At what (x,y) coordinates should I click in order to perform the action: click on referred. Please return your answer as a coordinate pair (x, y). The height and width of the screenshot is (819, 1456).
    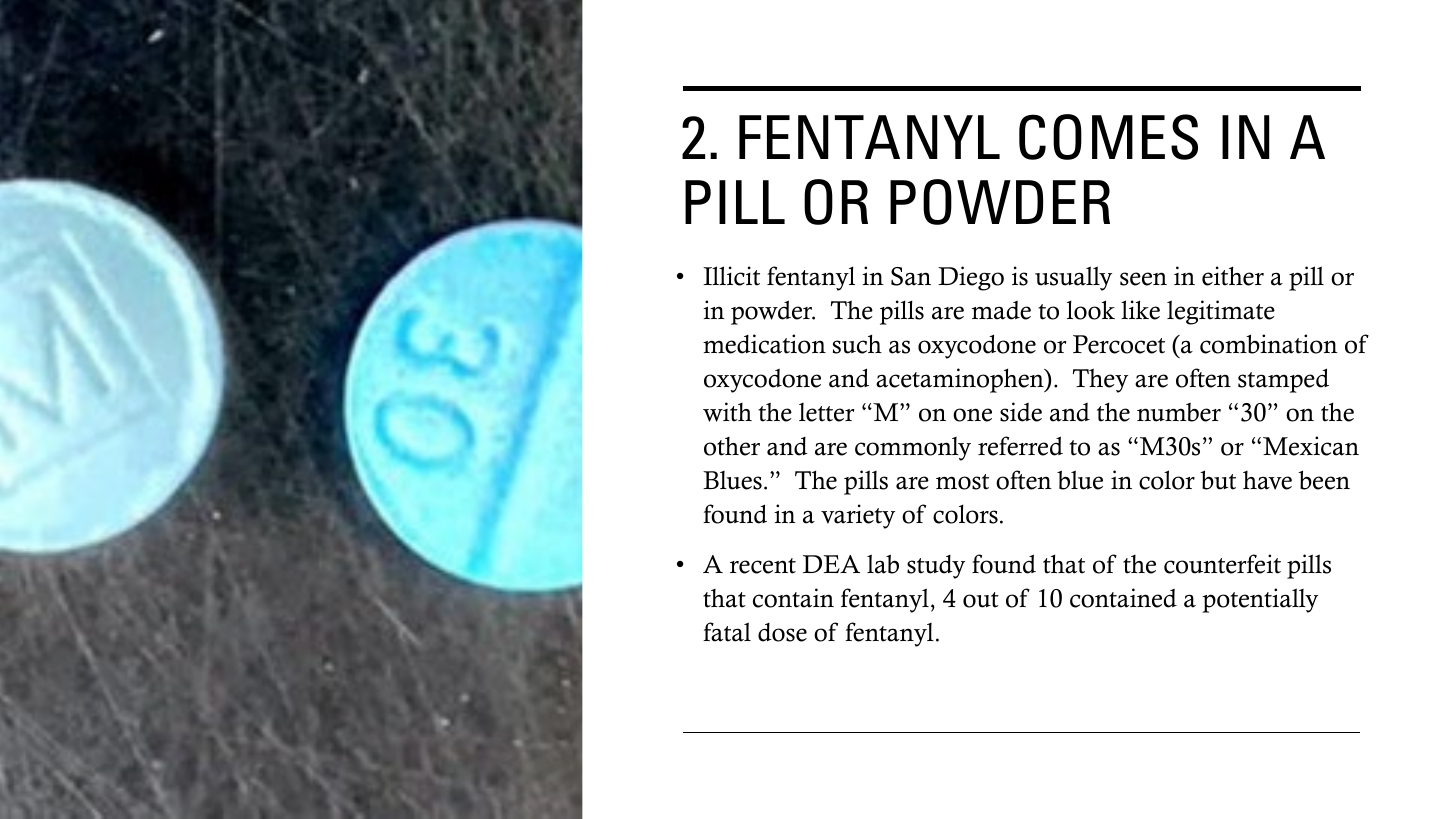
    Looking at the image, I should click on (1020, 446).
